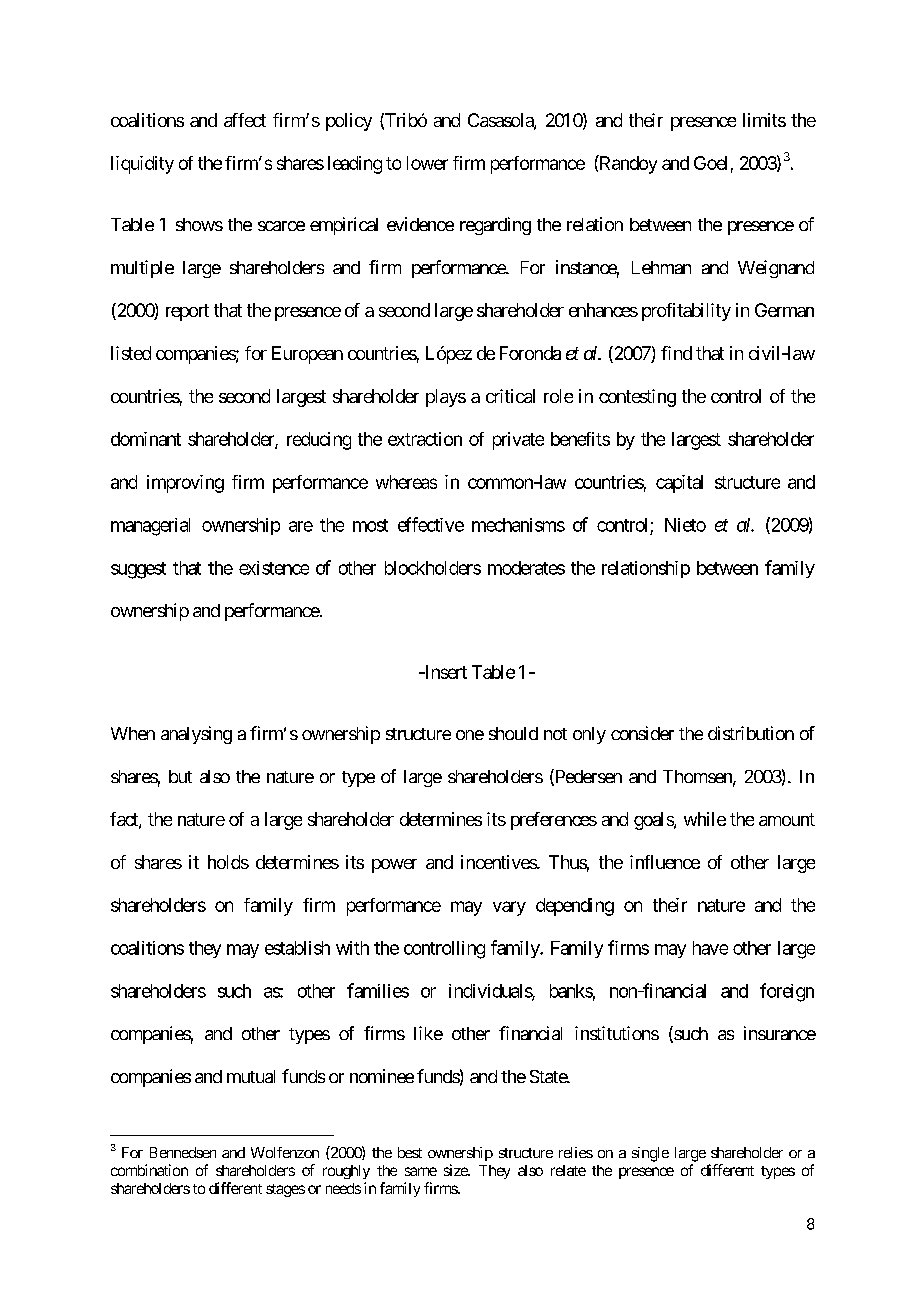 The image size is (924, 1308). I want to click on single, so click(650, 1154).
